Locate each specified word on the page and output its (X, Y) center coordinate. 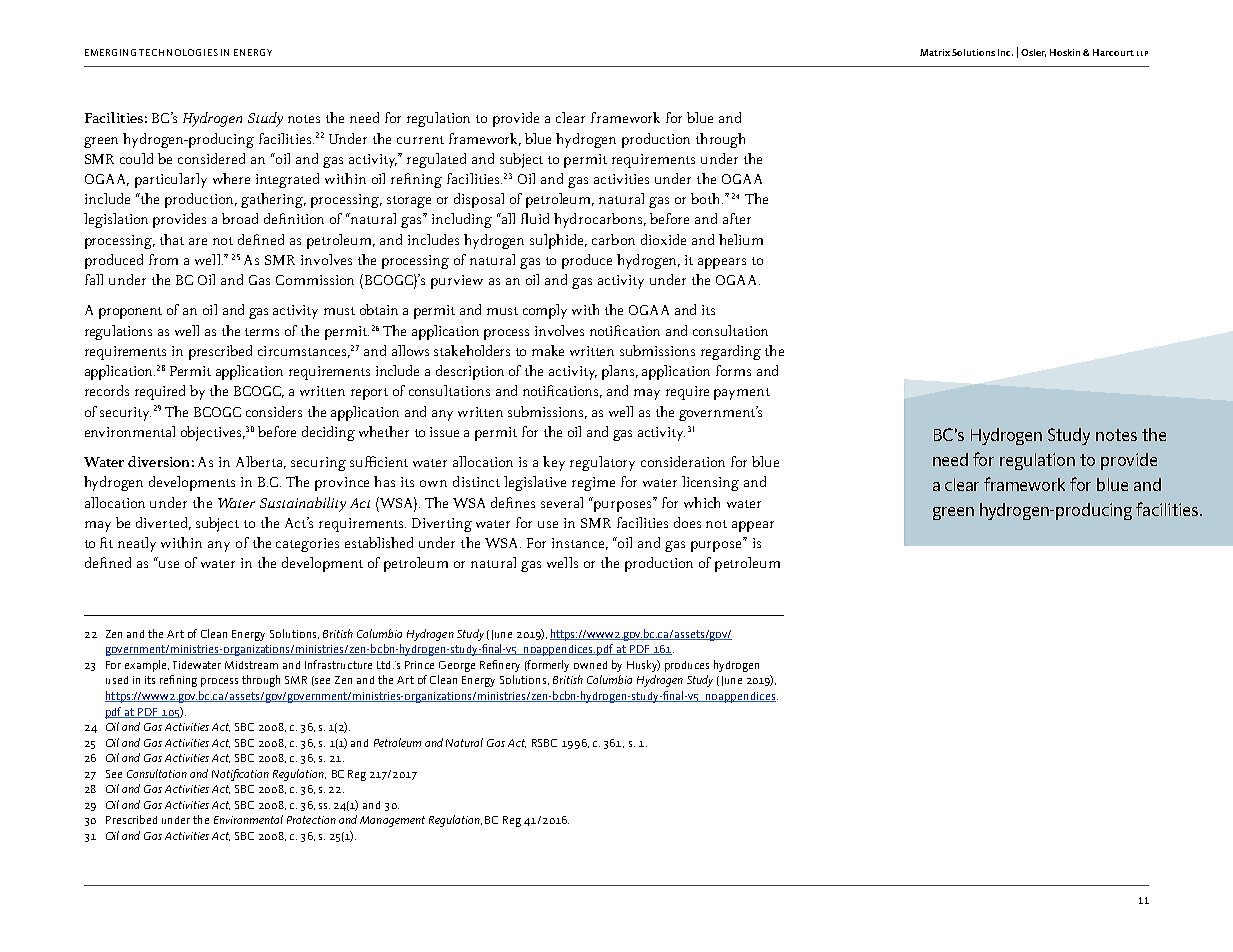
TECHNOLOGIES (178, 52)
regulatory (602, 463)
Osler (1033, 53)
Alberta (261, 462)
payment (742, 394)
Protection (311, 820)
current (420, 140)
